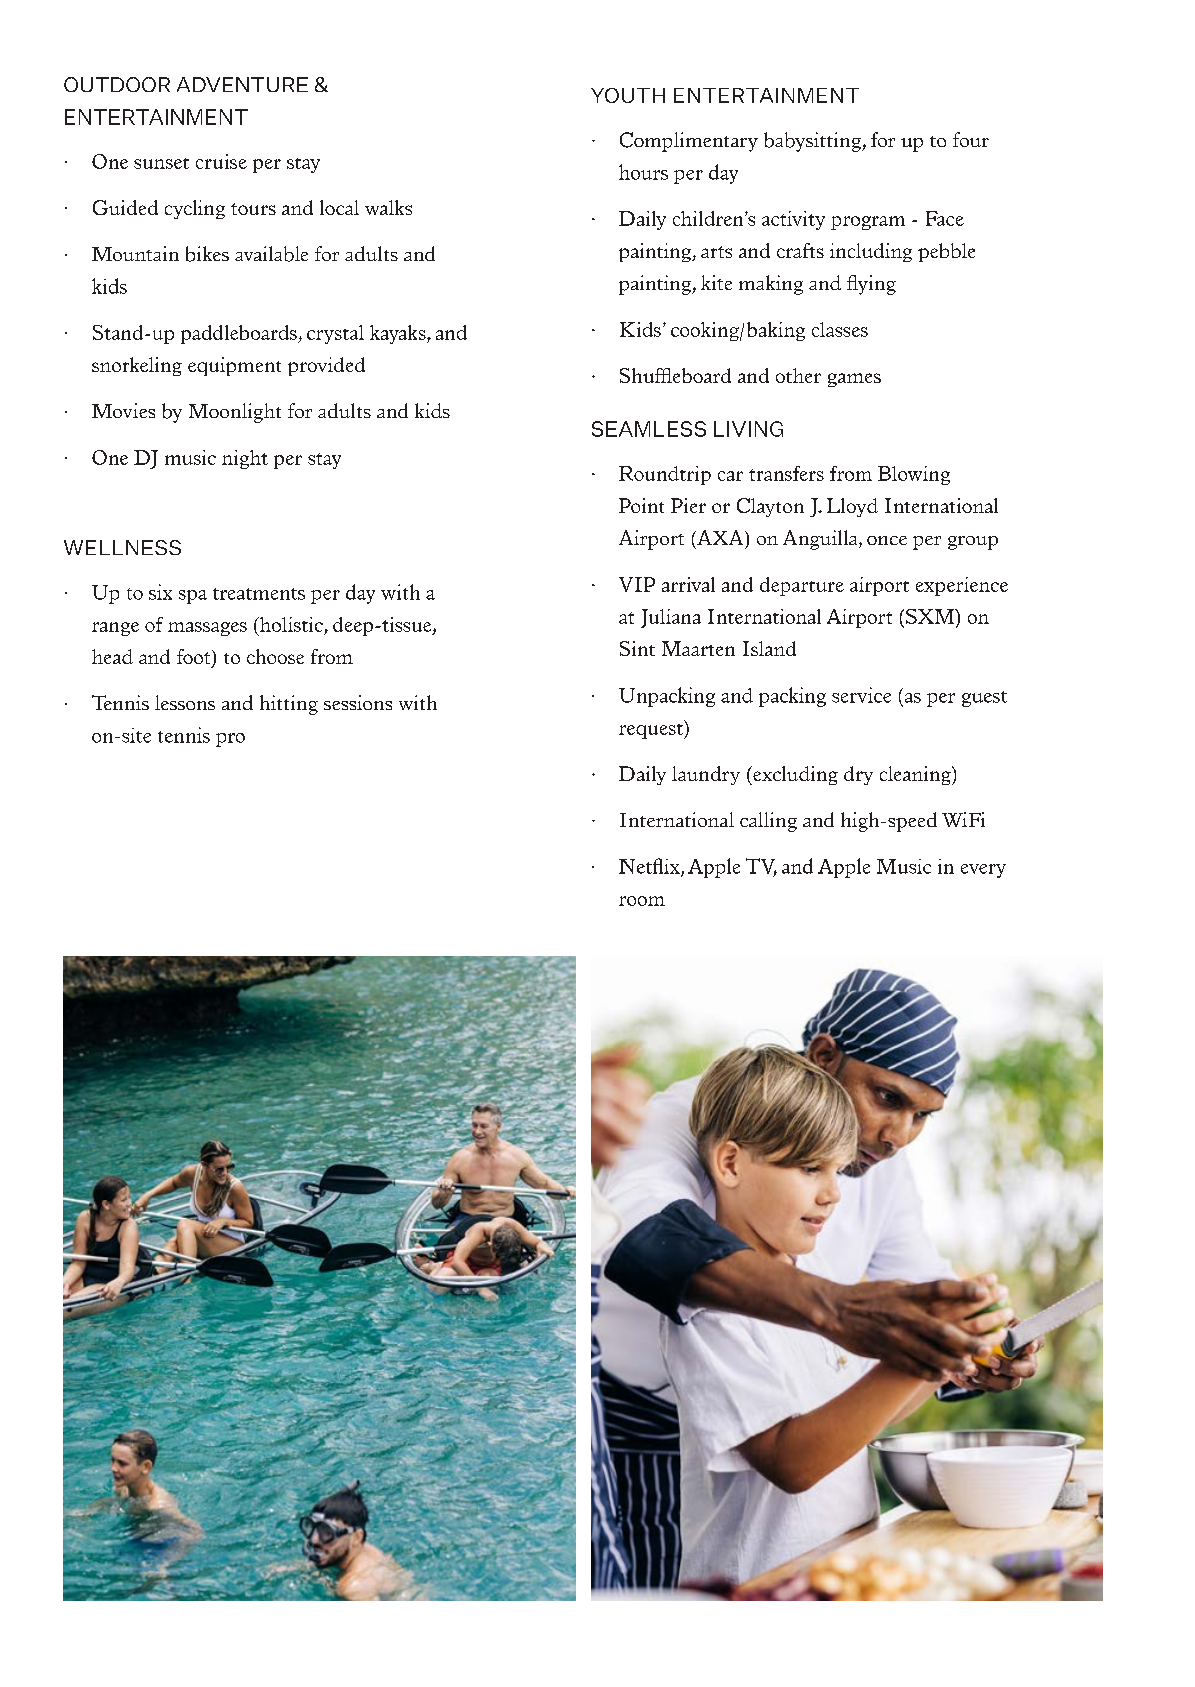 The height and width of the screenshot is (1687, 1195). Describe the element at coordinates (185, 702) in the screenshot. I see `lessons` at that location.
